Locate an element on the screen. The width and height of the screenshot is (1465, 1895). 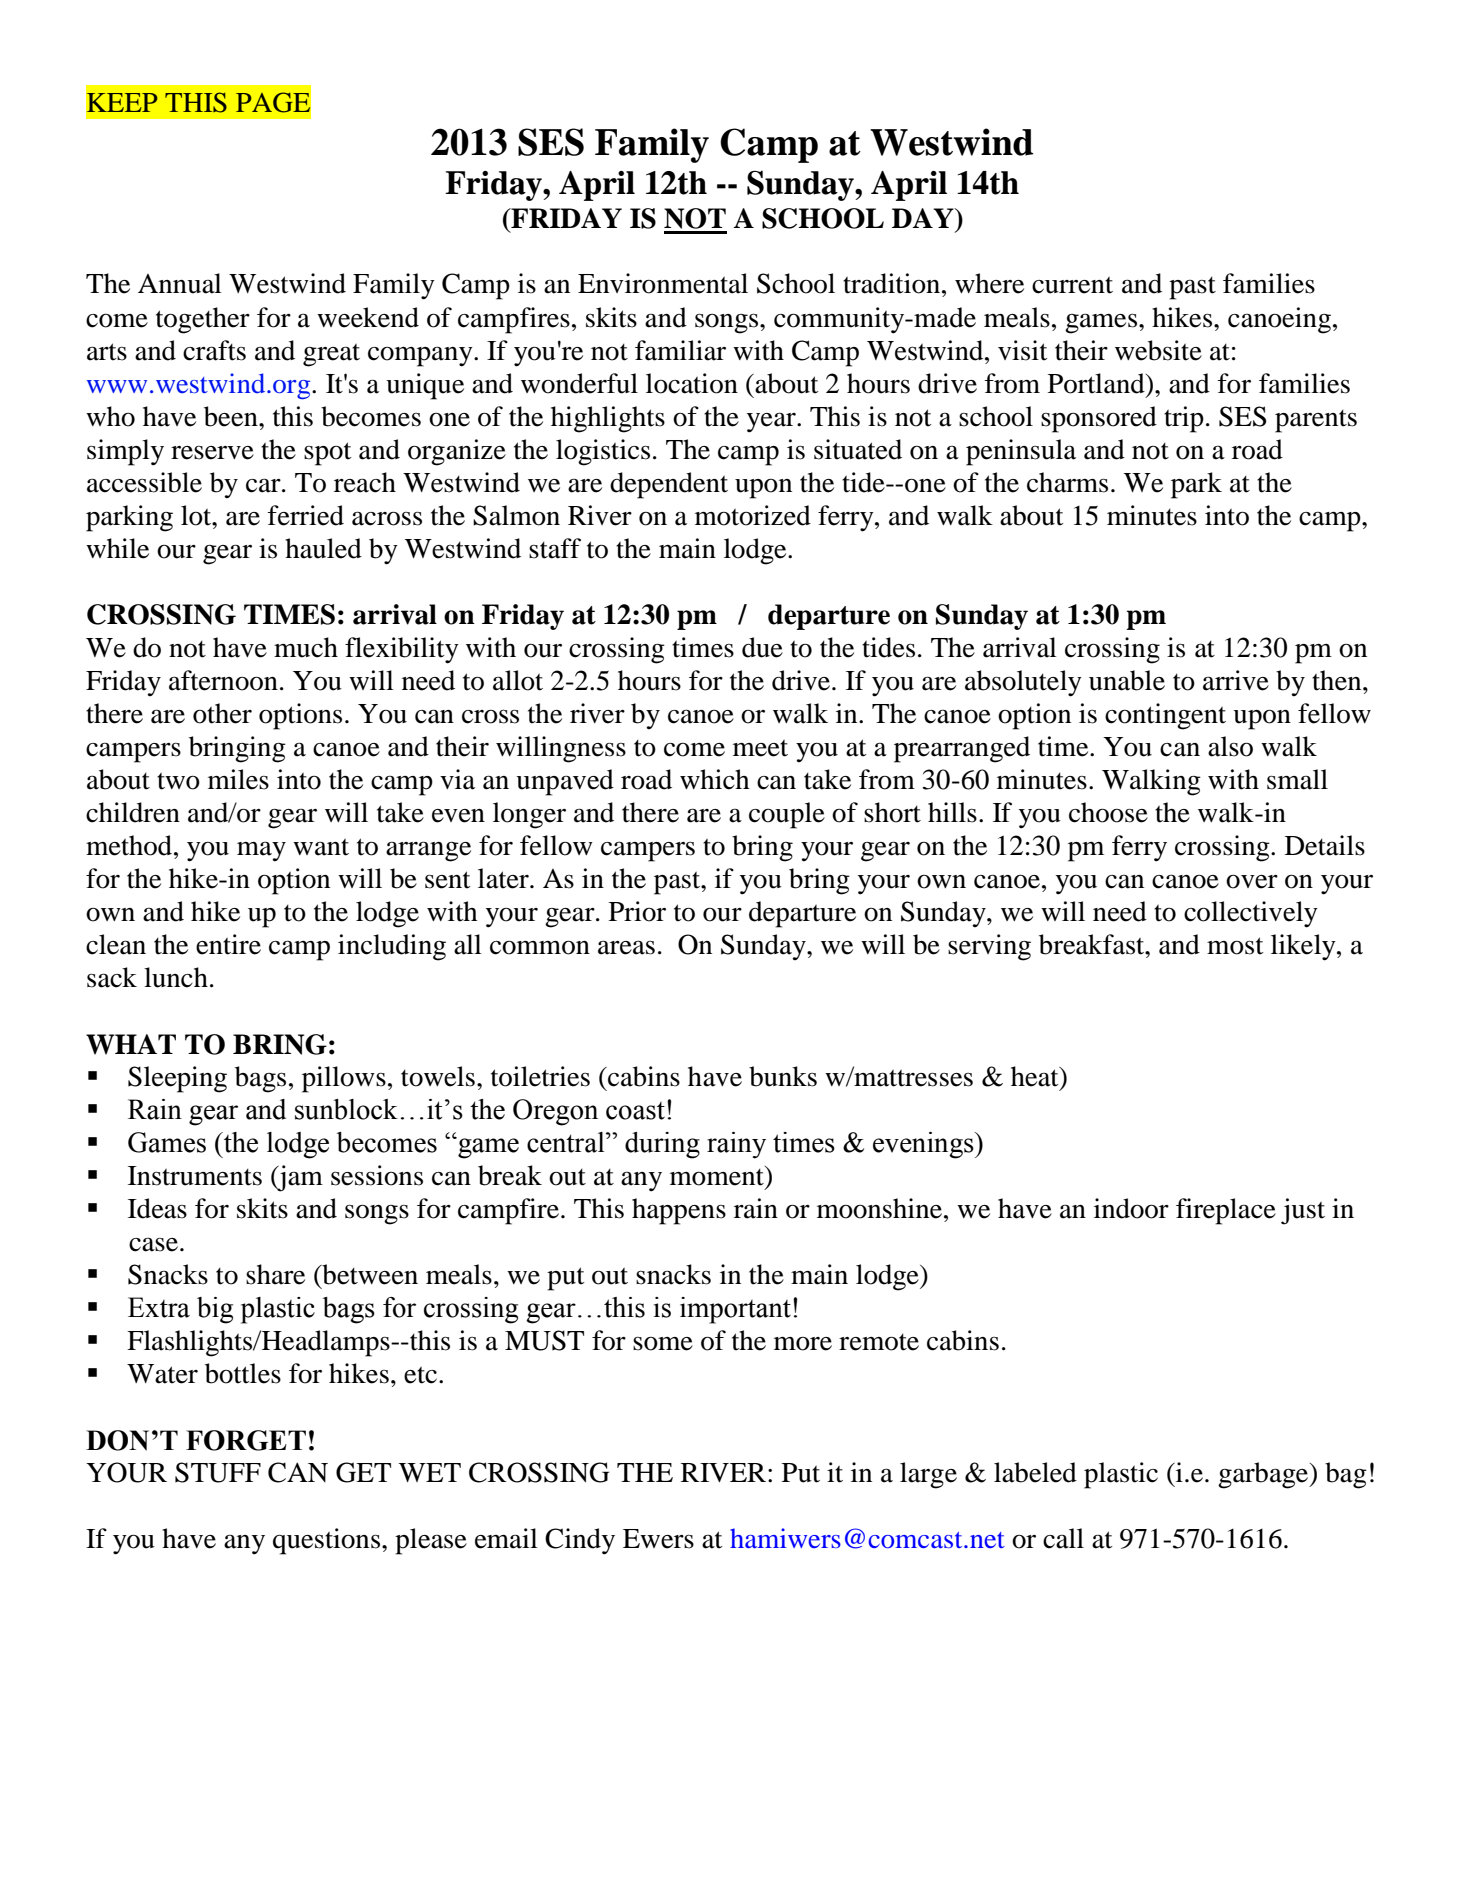
much is located at coordinates (306, 647).
